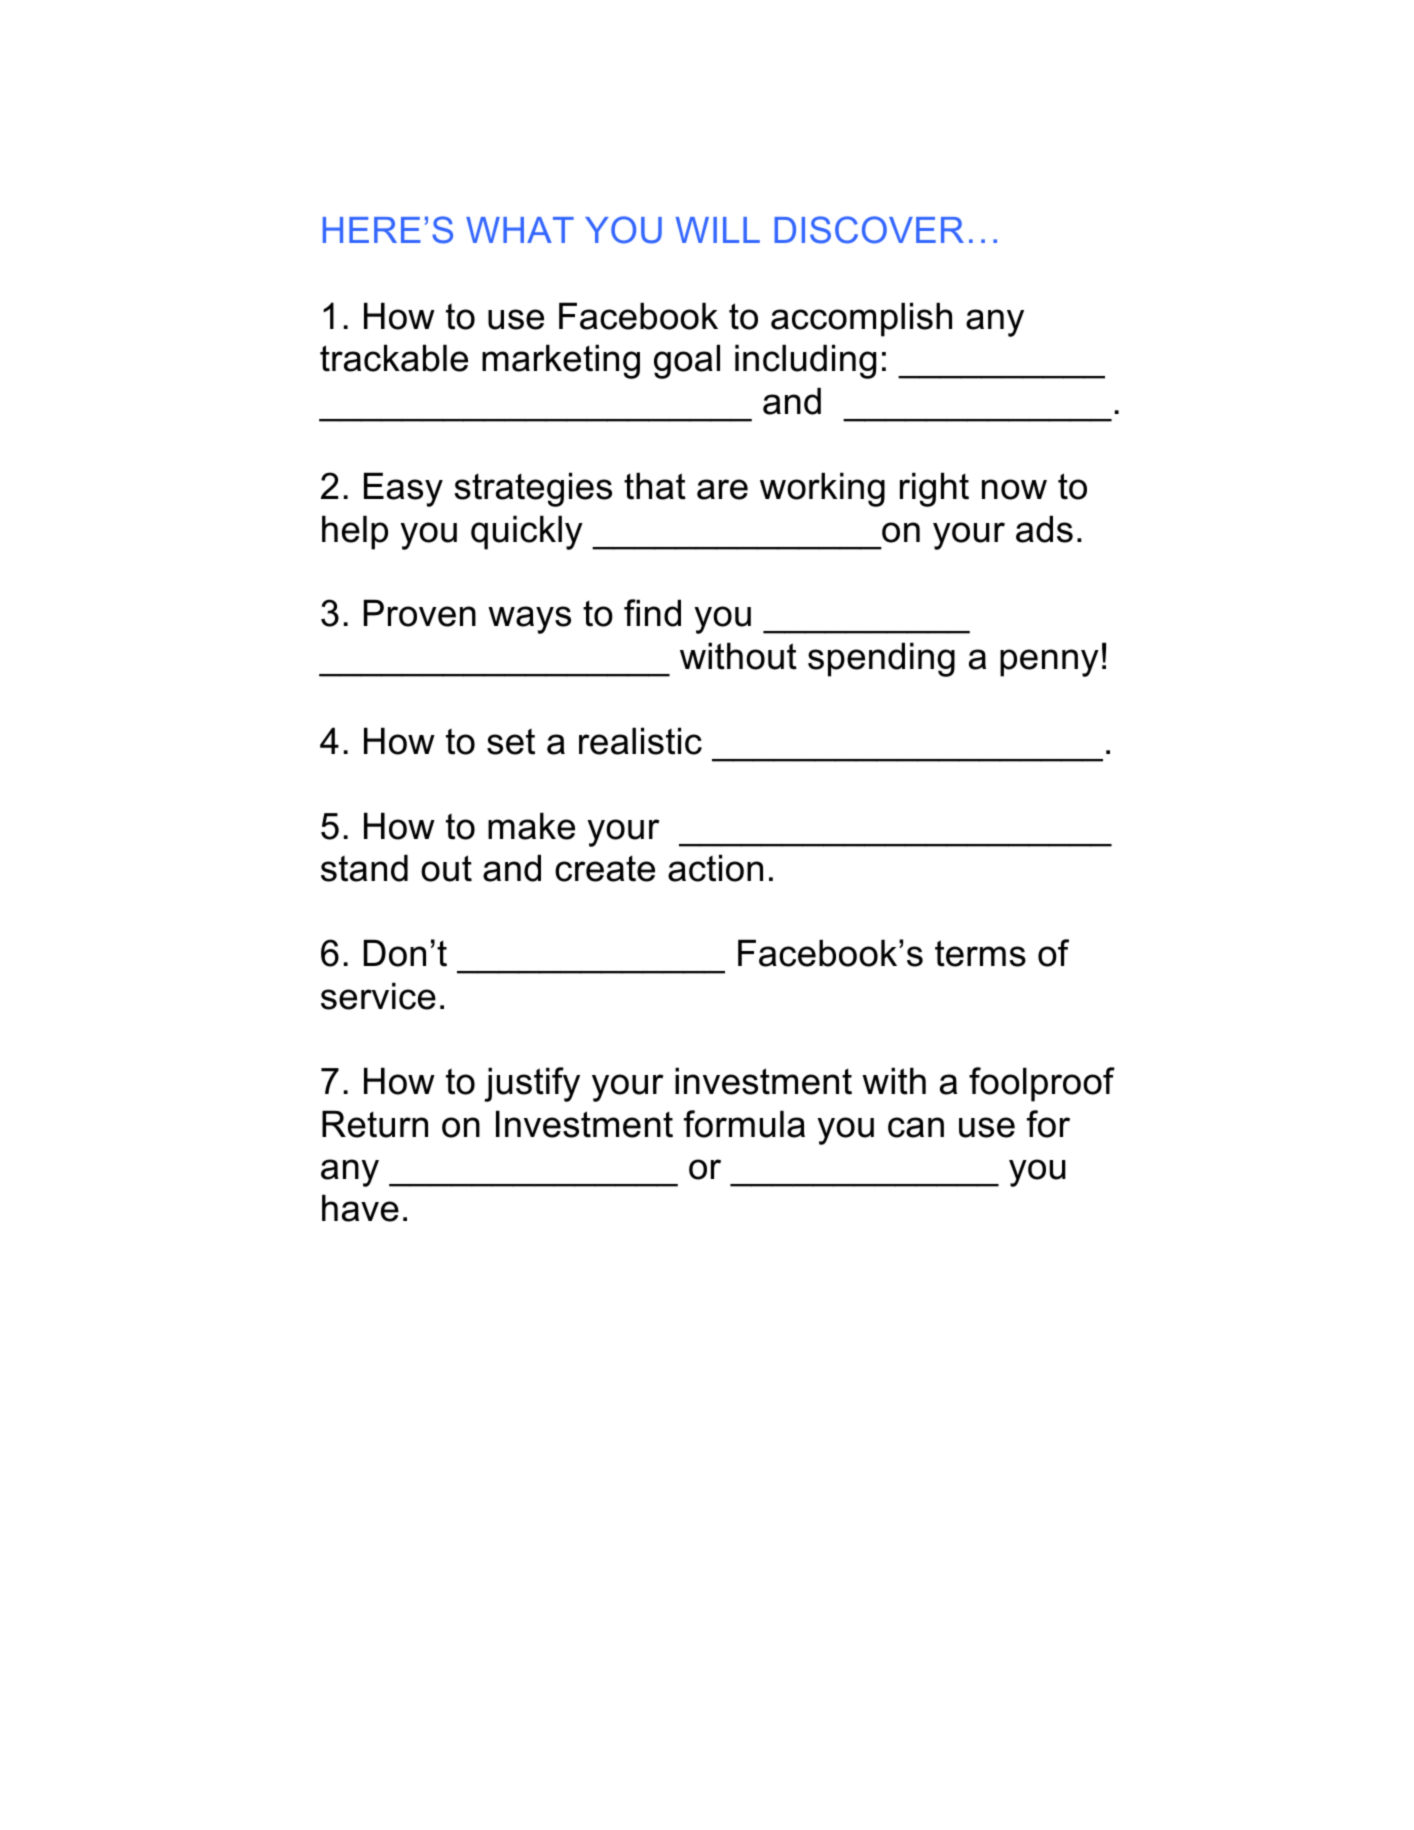 The height and width of the image is (1830, 1414). I want to click on make, so click(531, 826).
